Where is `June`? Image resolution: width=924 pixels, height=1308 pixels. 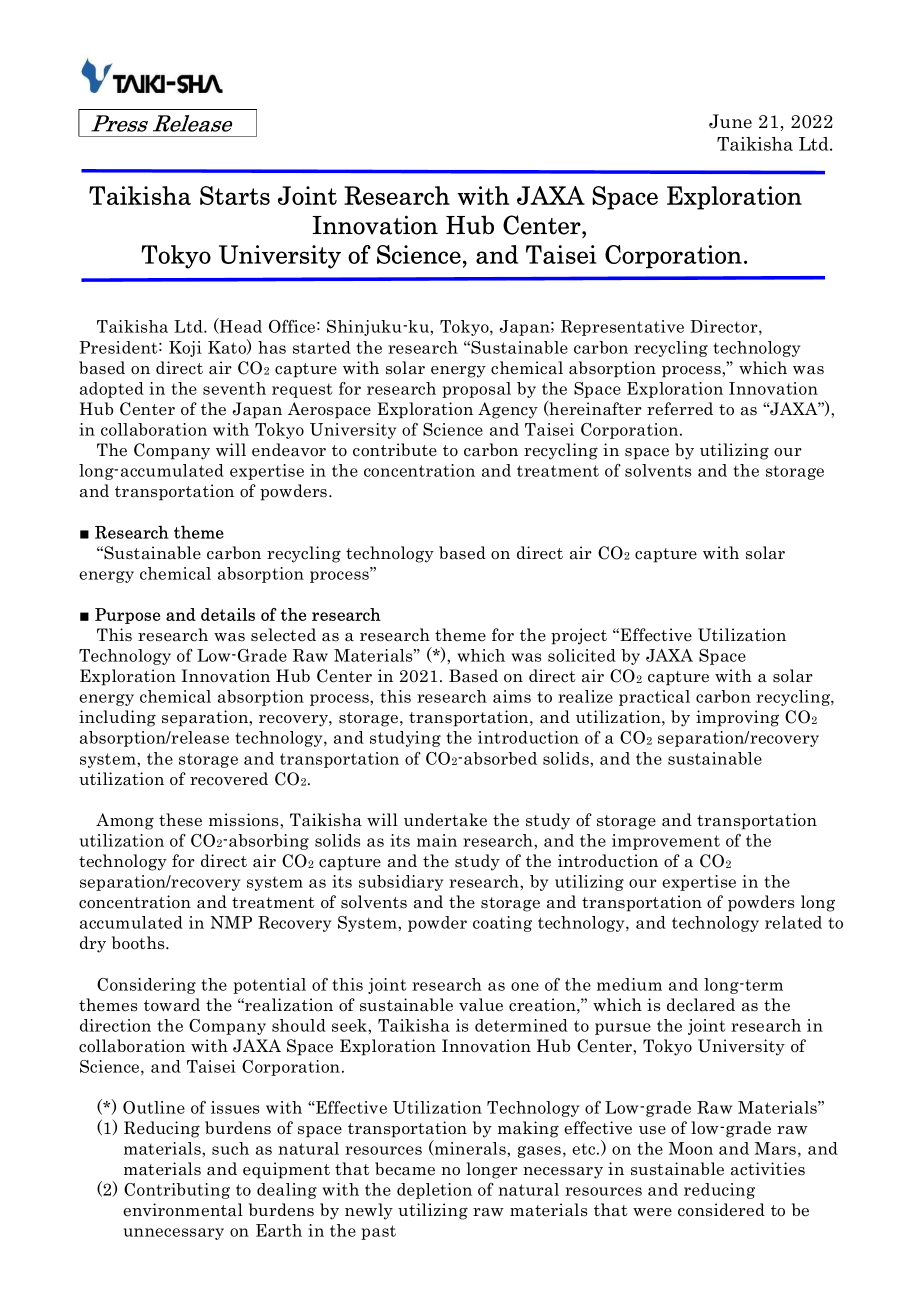
June is located at coordinates (730, 121).
